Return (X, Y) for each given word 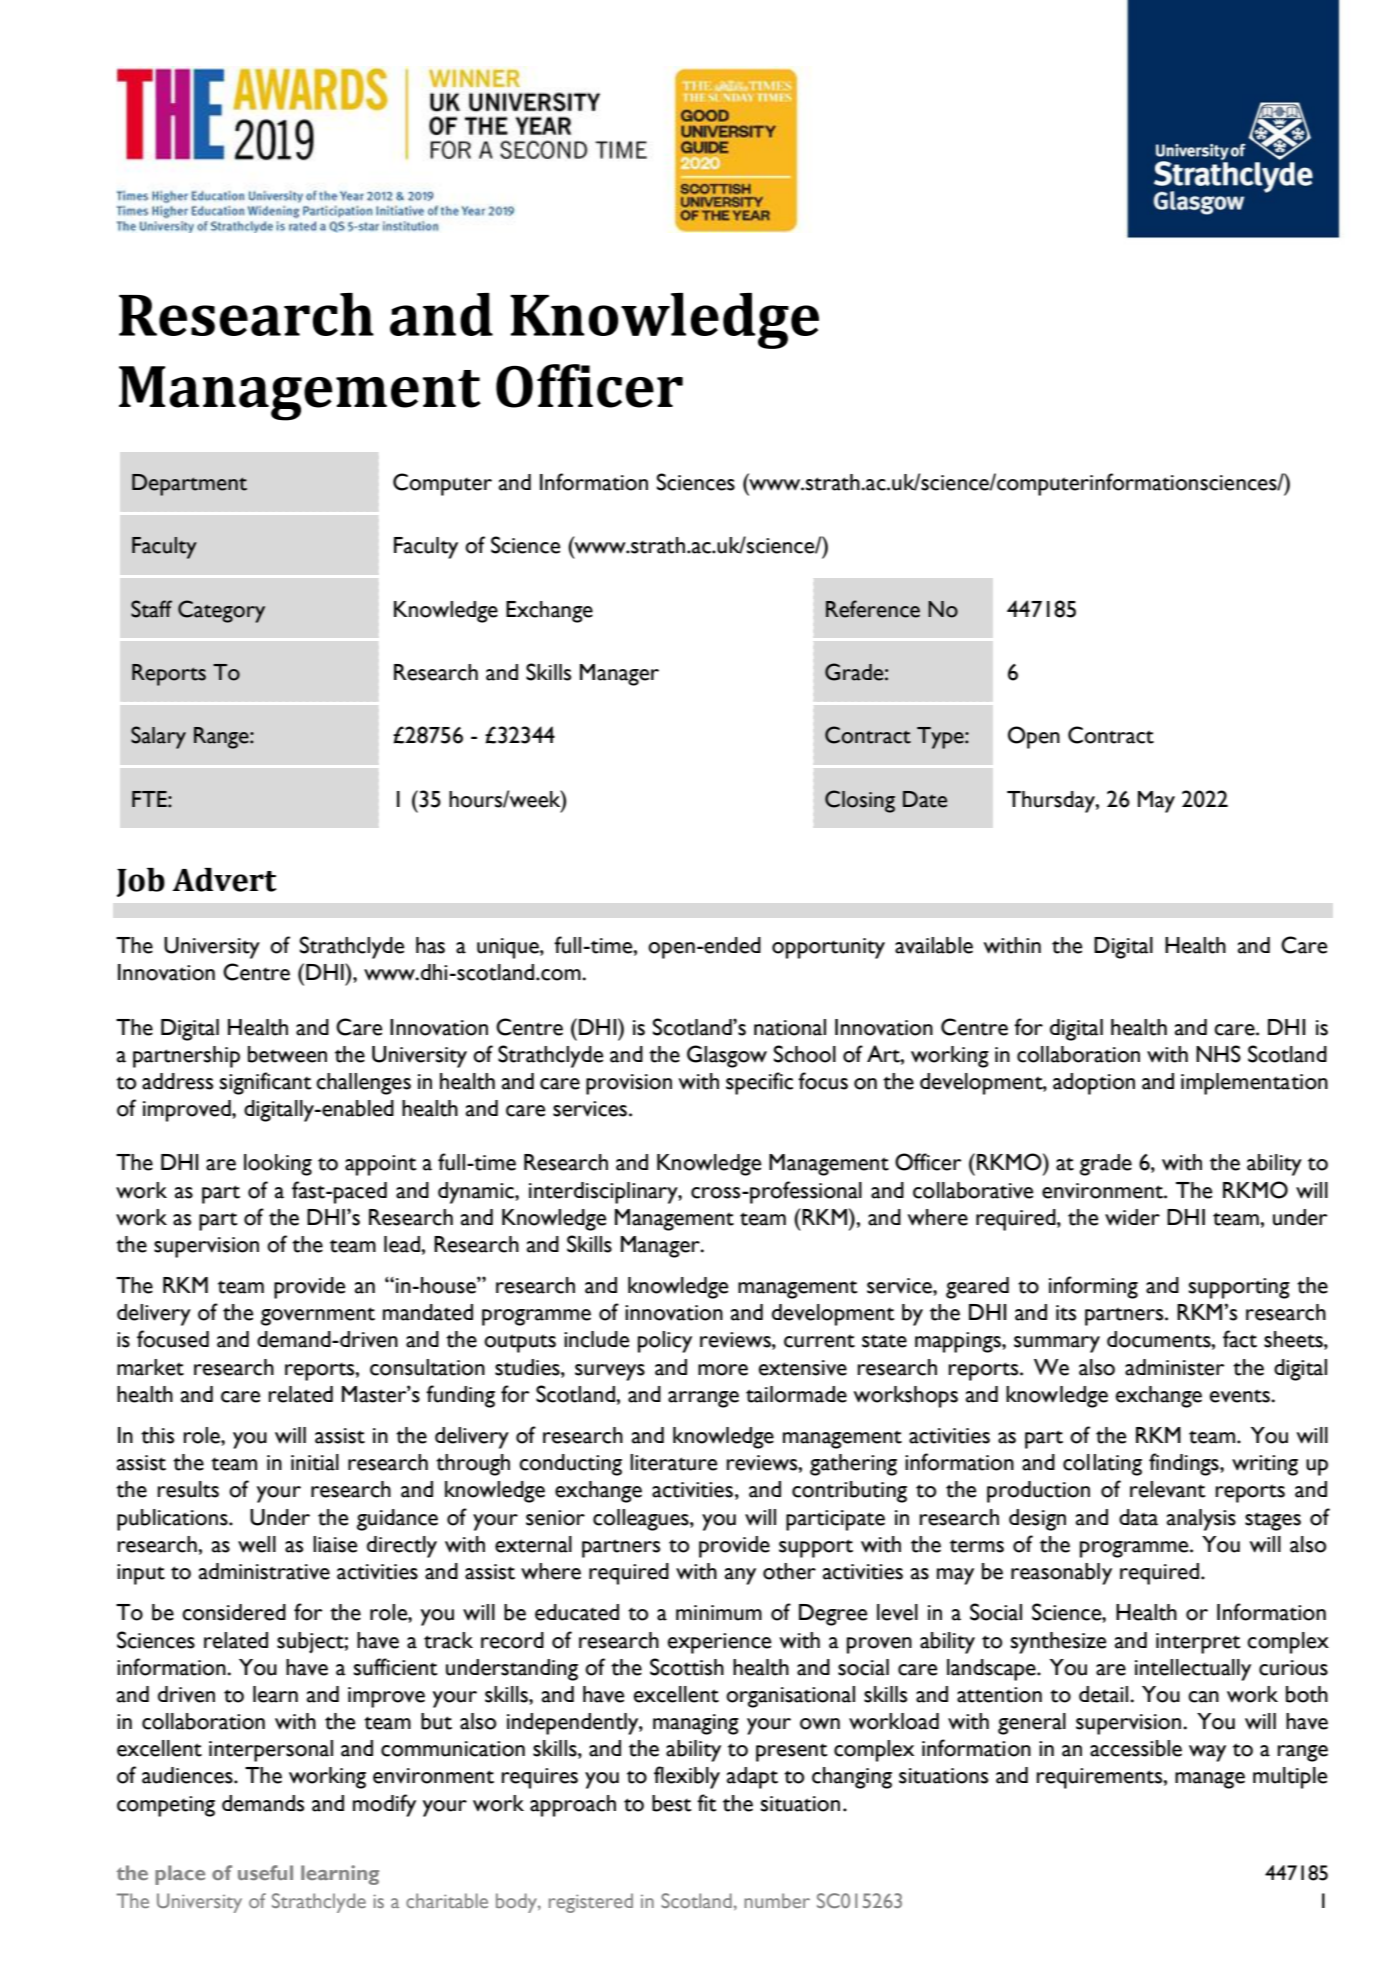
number (777, 1900)
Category (221, 611)
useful (265, 1872)
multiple (1290, 1778)
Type (941, 738)
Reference (873, 609)
